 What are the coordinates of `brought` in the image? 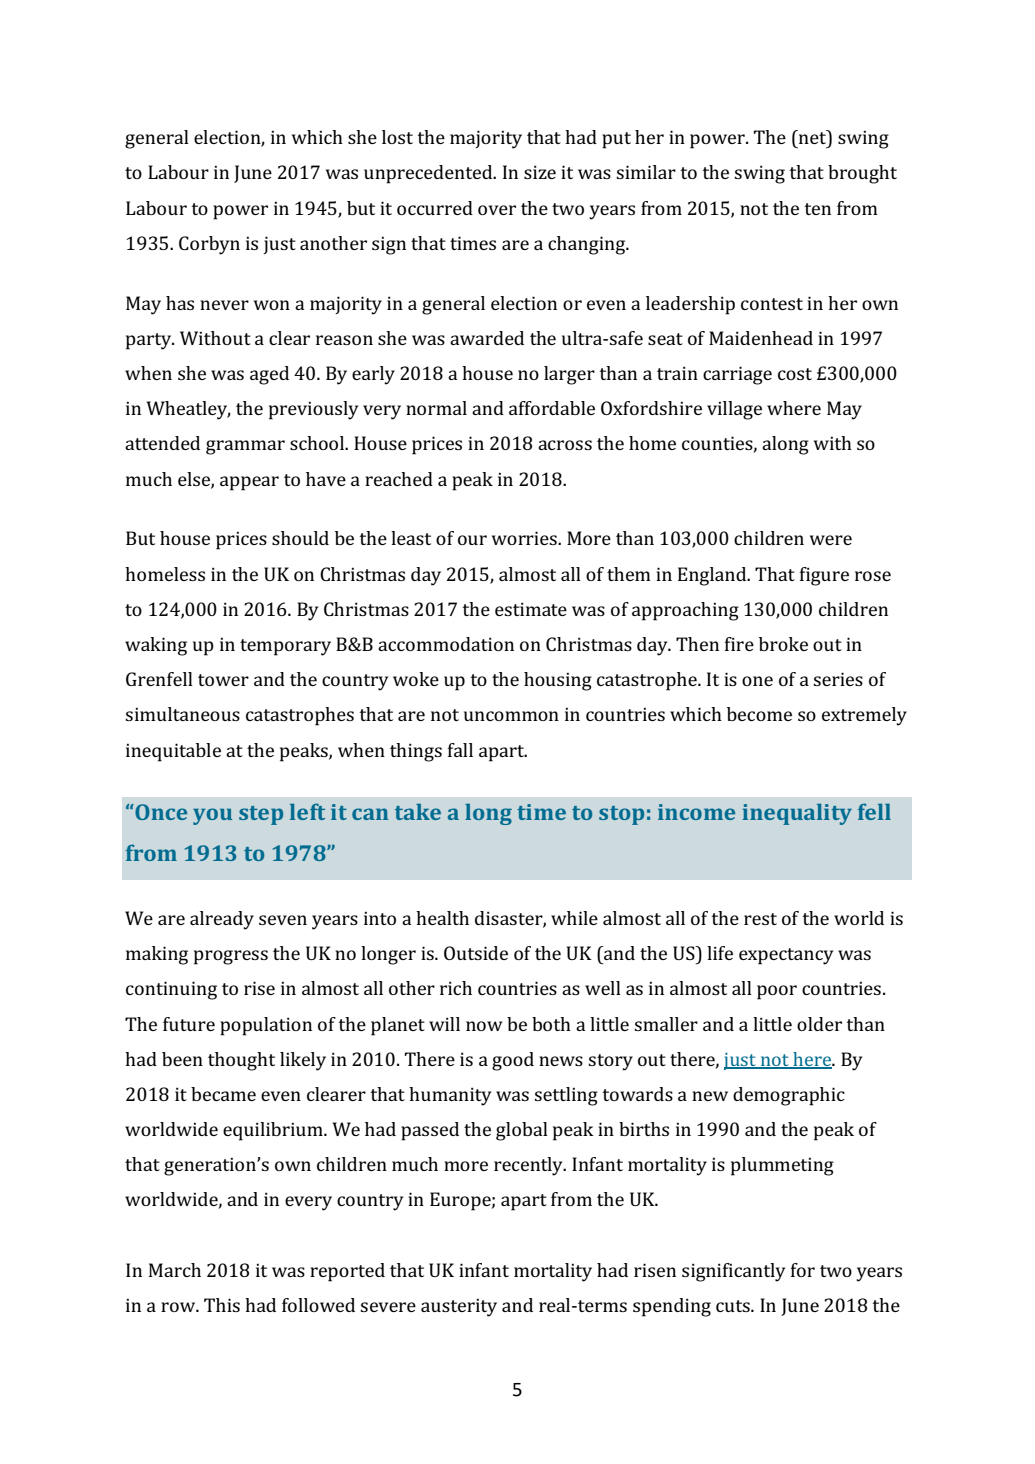 It's located at (862, 174).
